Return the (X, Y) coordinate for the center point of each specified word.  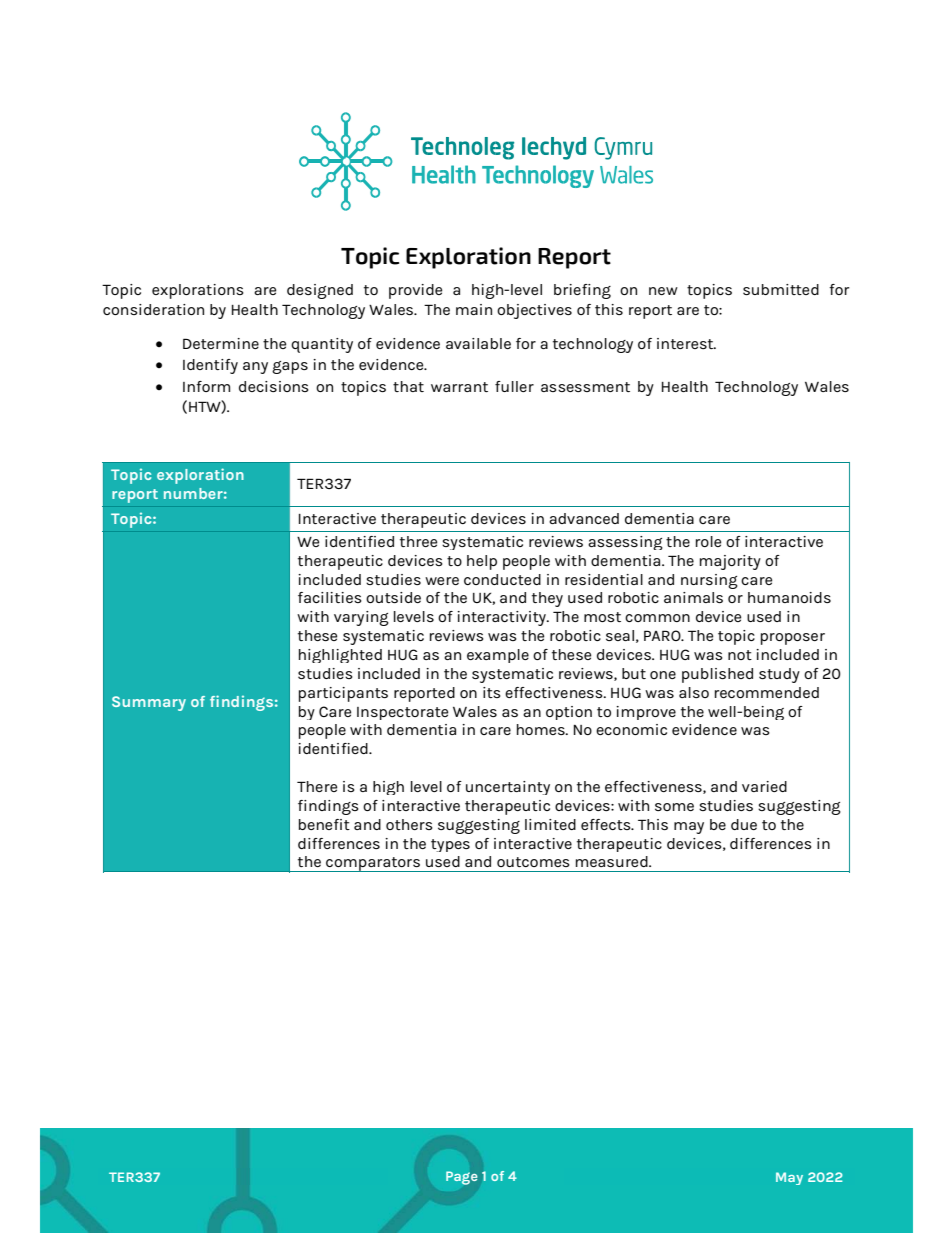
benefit (324, 824)
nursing (709, 581)
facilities (330, 597)
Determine (221, 343)
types (450, 845)
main (474, 309)
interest (686, 343)
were (442, 581)
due (744, 824)
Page (461, 1178)
